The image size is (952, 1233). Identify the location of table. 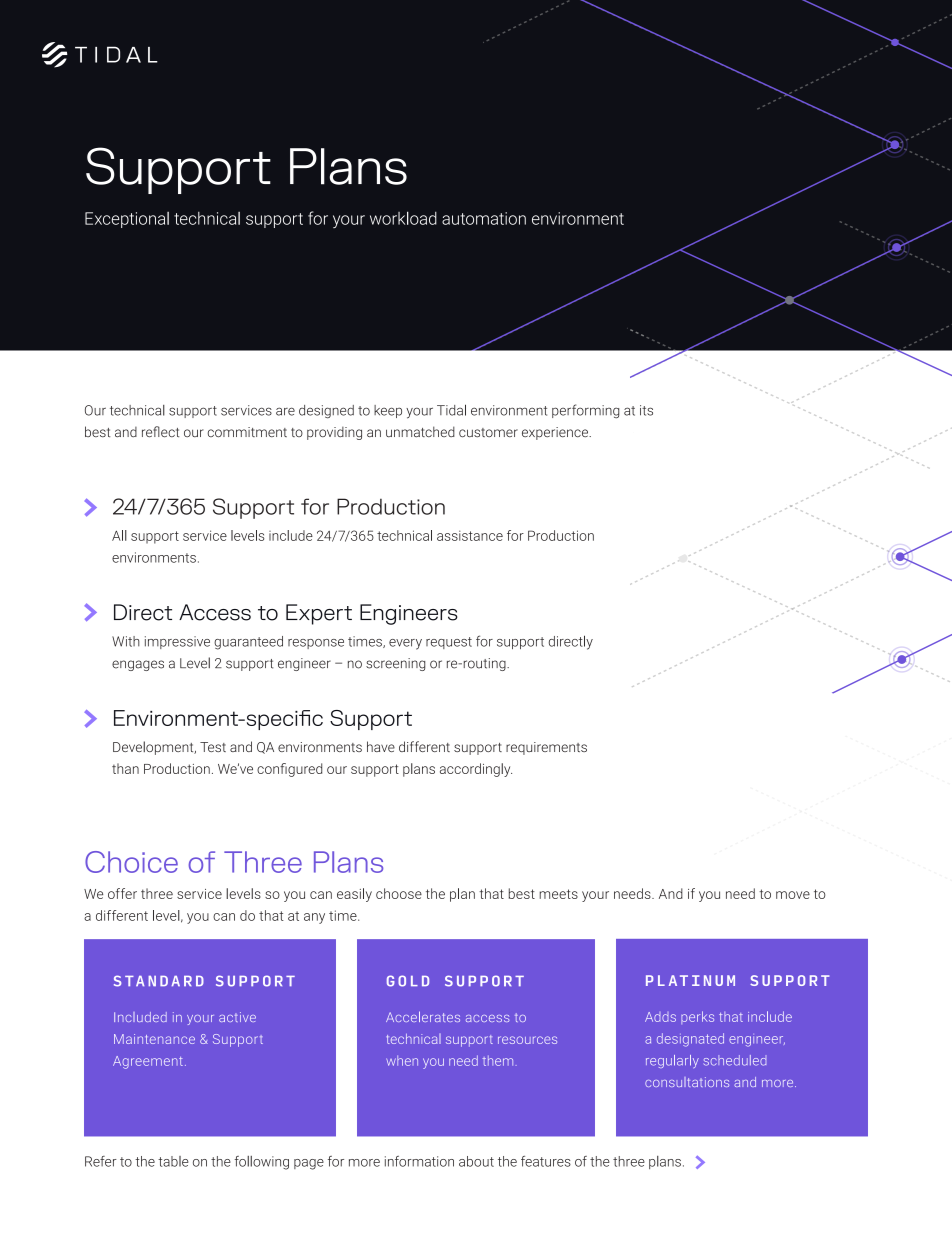
(173, 1161).
